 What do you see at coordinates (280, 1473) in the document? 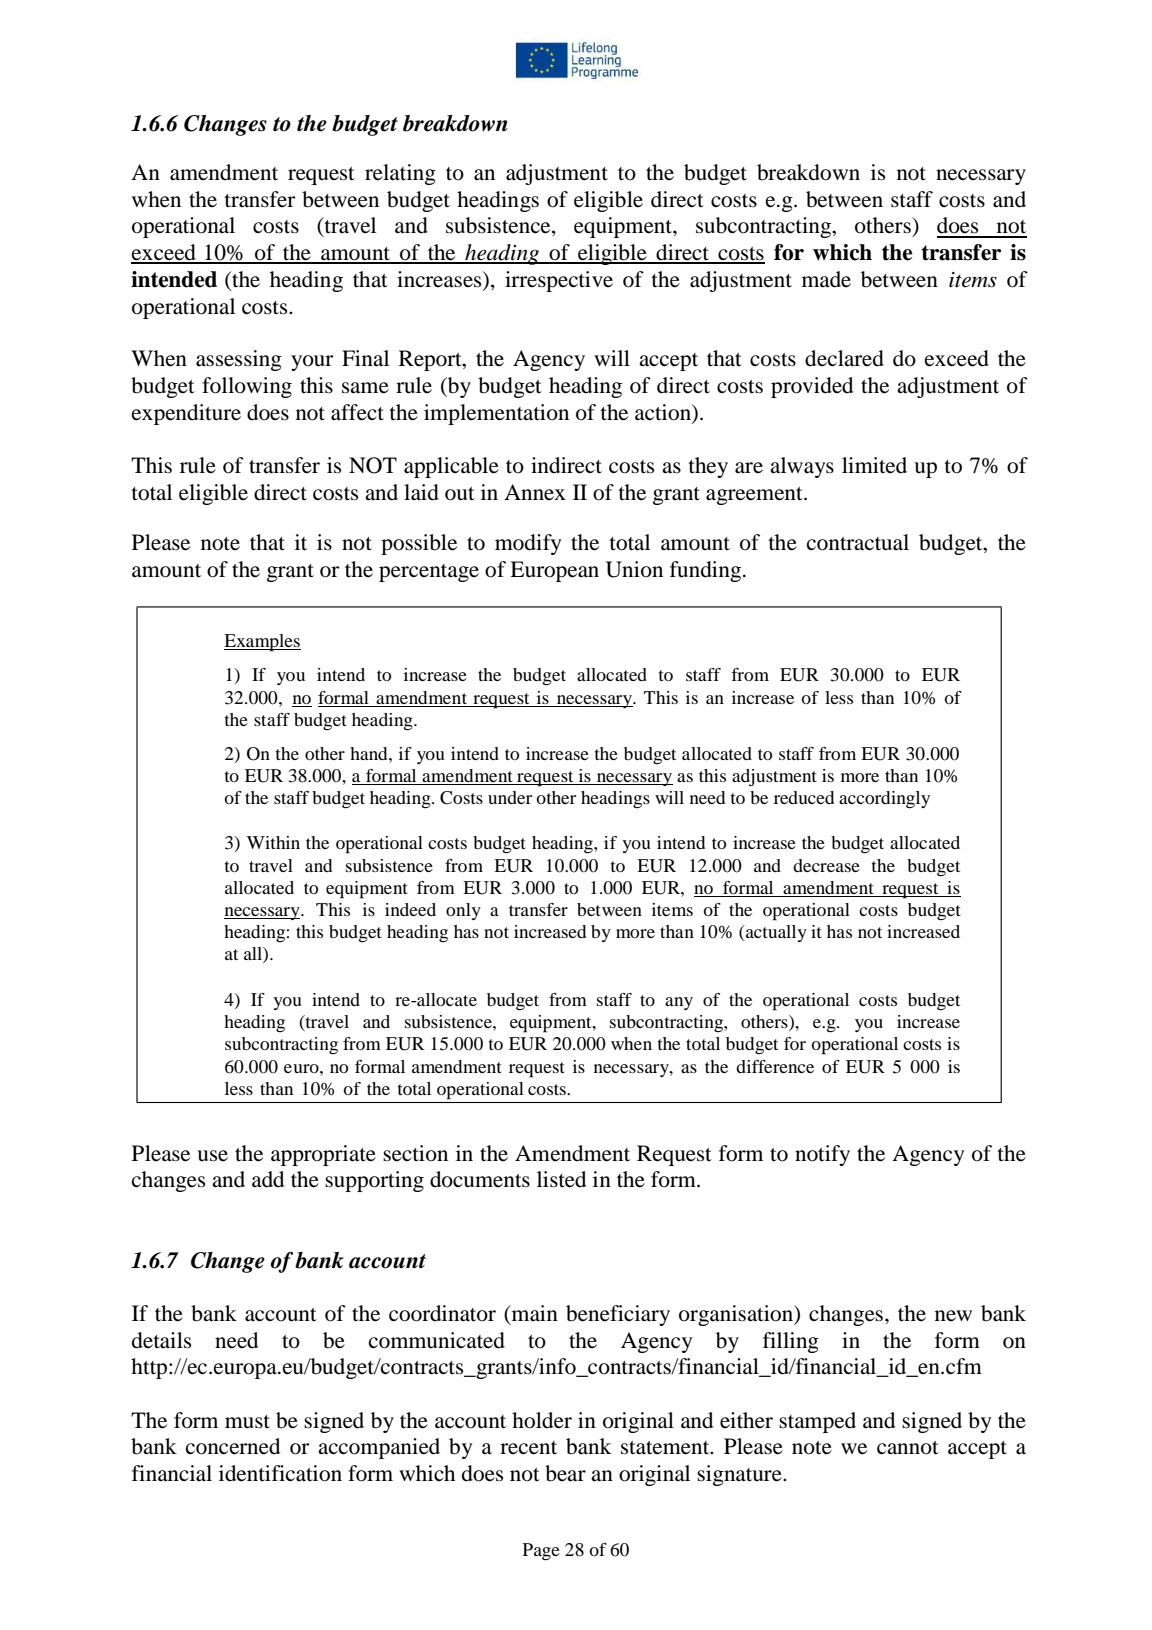
I see `identification` at bounding box center [280, 1473].
